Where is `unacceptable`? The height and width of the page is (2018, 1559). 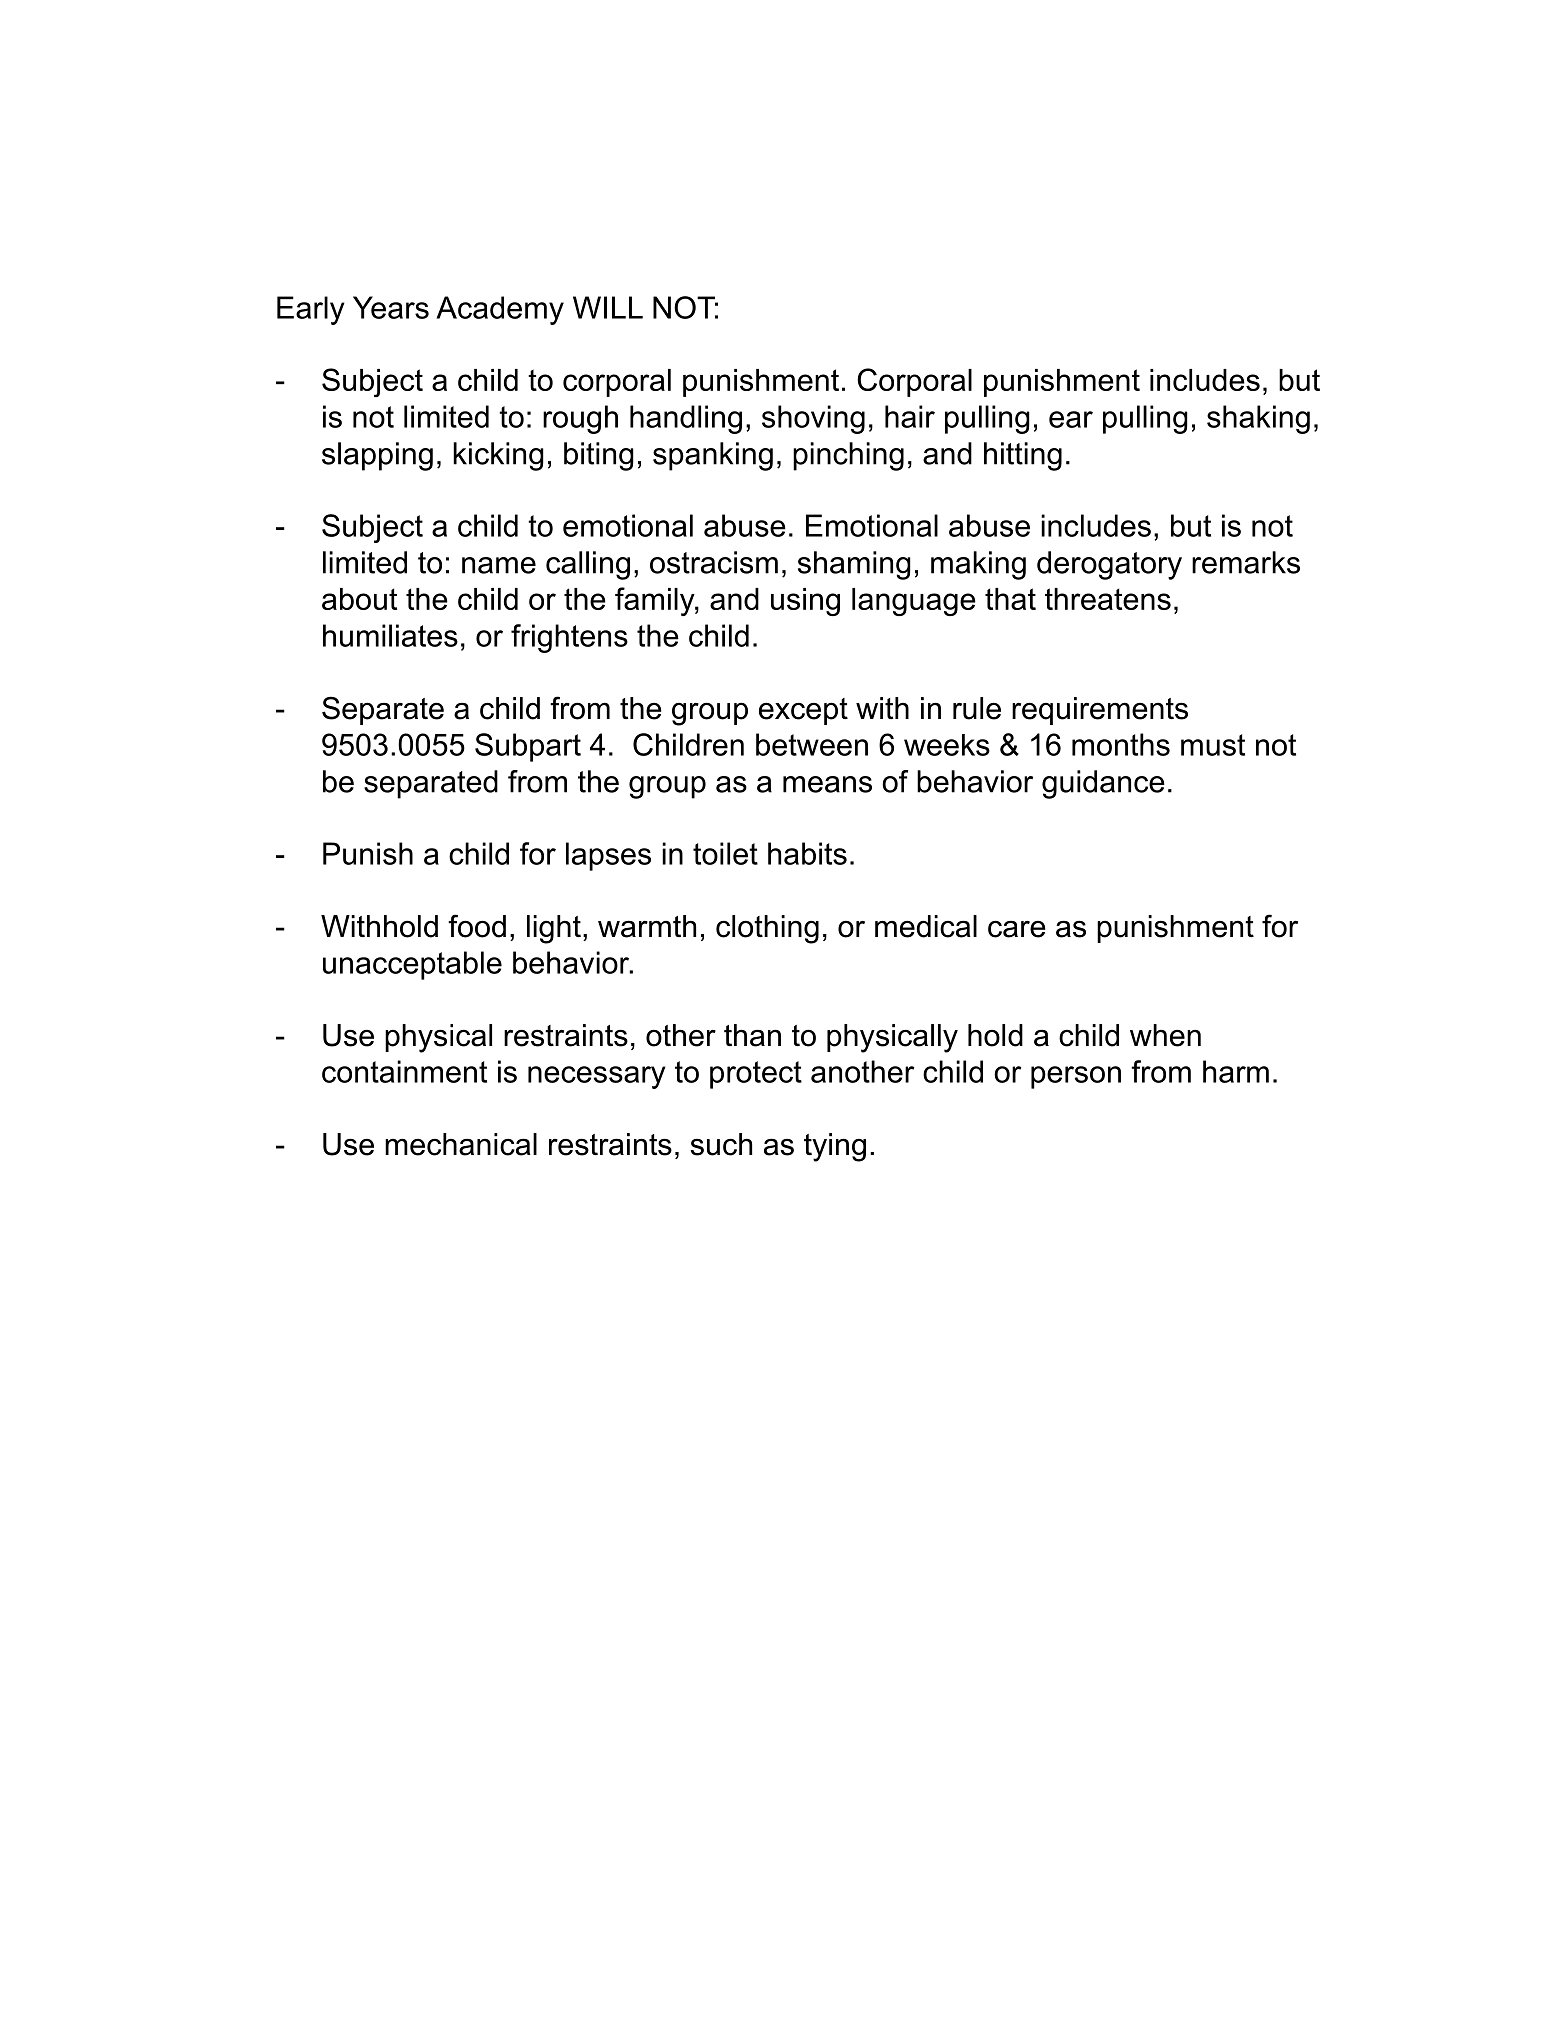 unacceptable is located at coordinates (412, 965).
